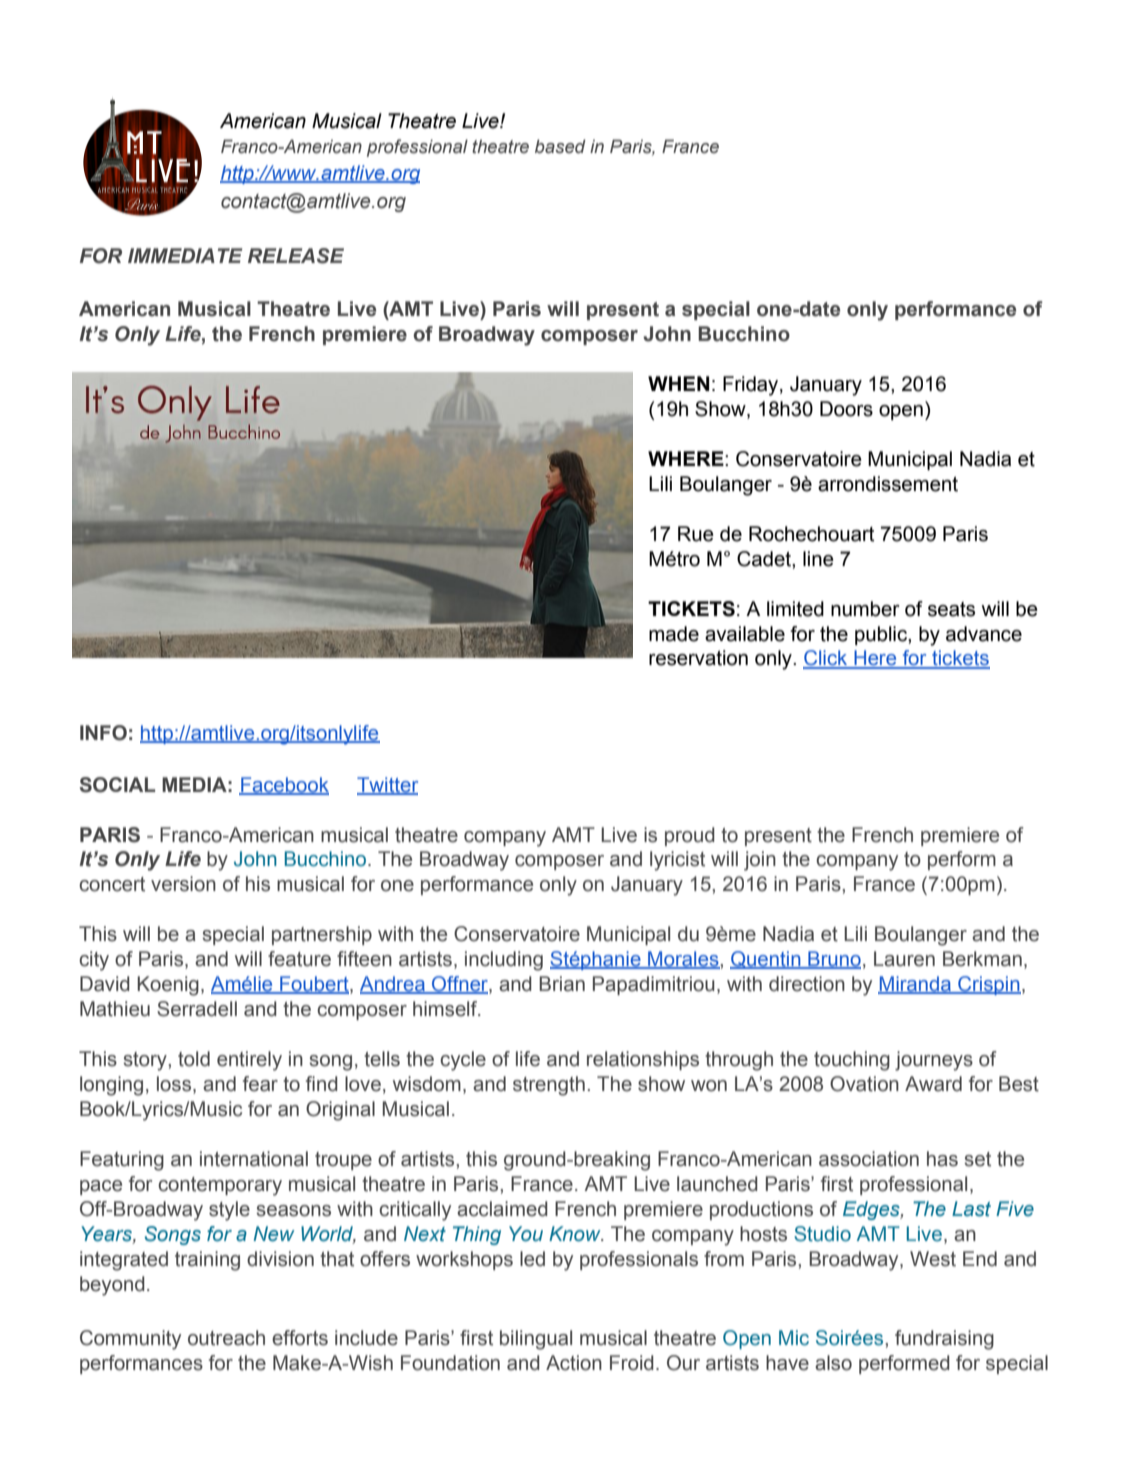 Image resolution: width=1131 pixels, height=1464 pixels. Describe the element at coordinates (296, 256) in the document. I see `RELEASE` at that location.
